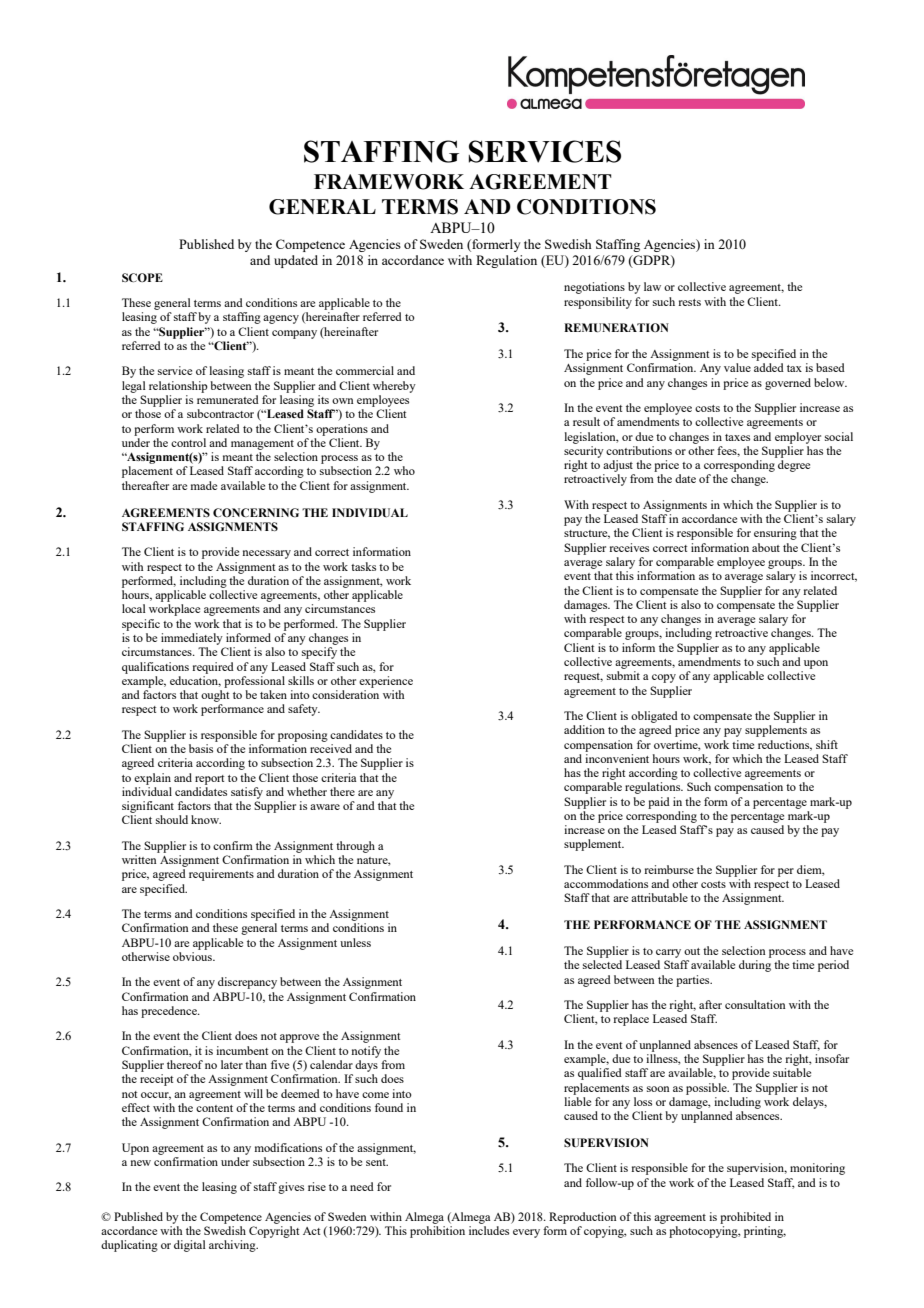 This document has height=1308, width=924. I want to click on agency, so click(281, 319).
